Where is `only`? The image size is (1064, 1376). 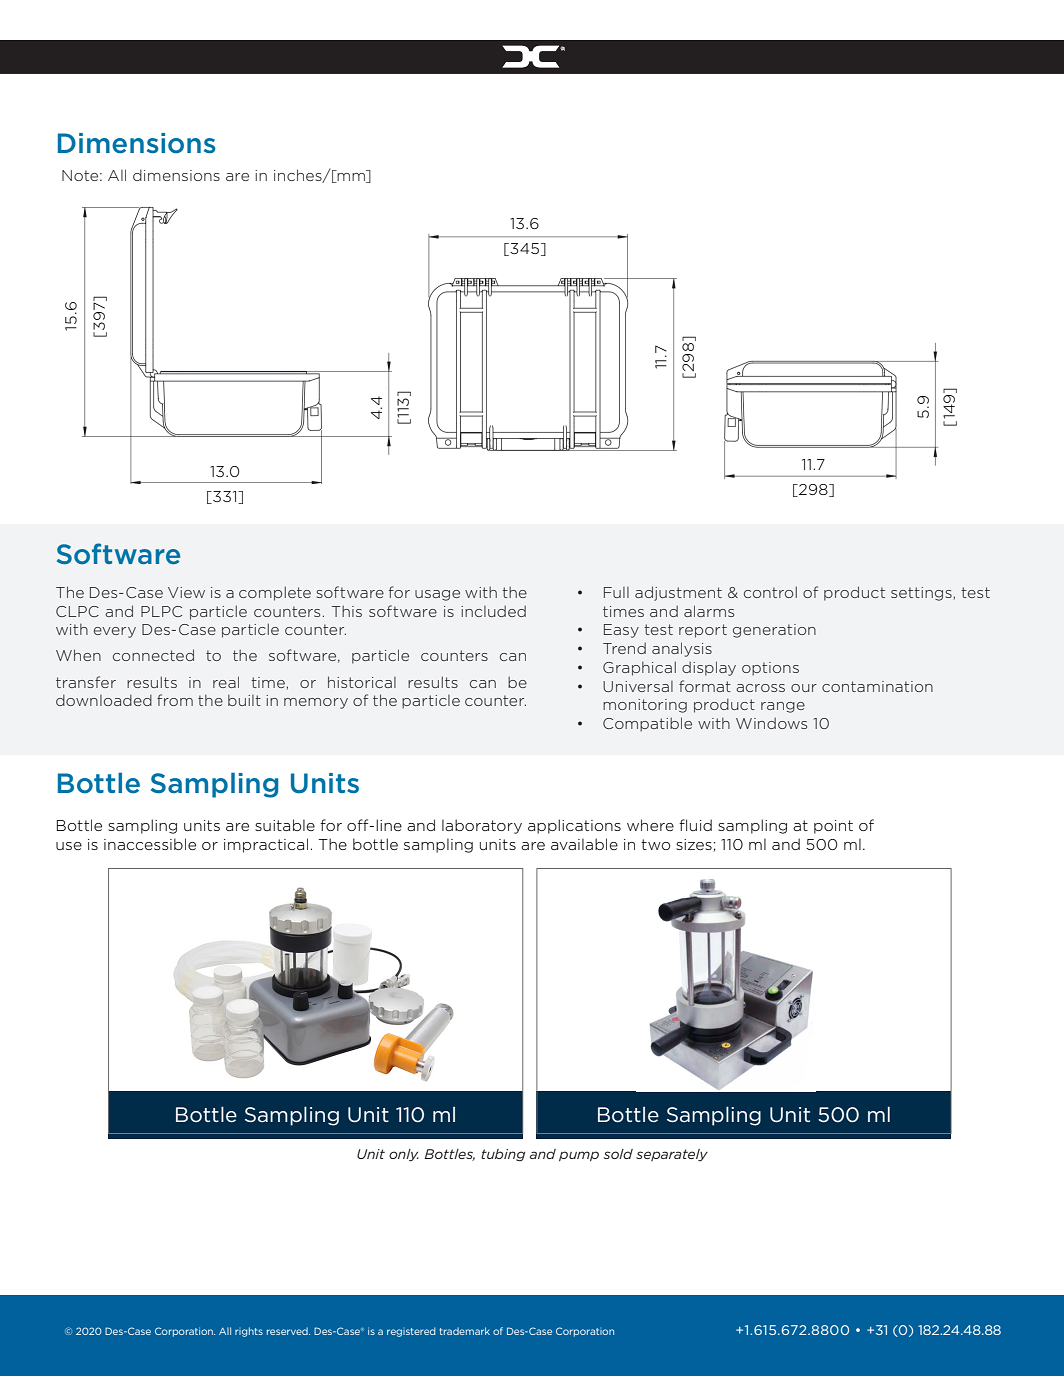 only is located at coordinates (404, 1155).
